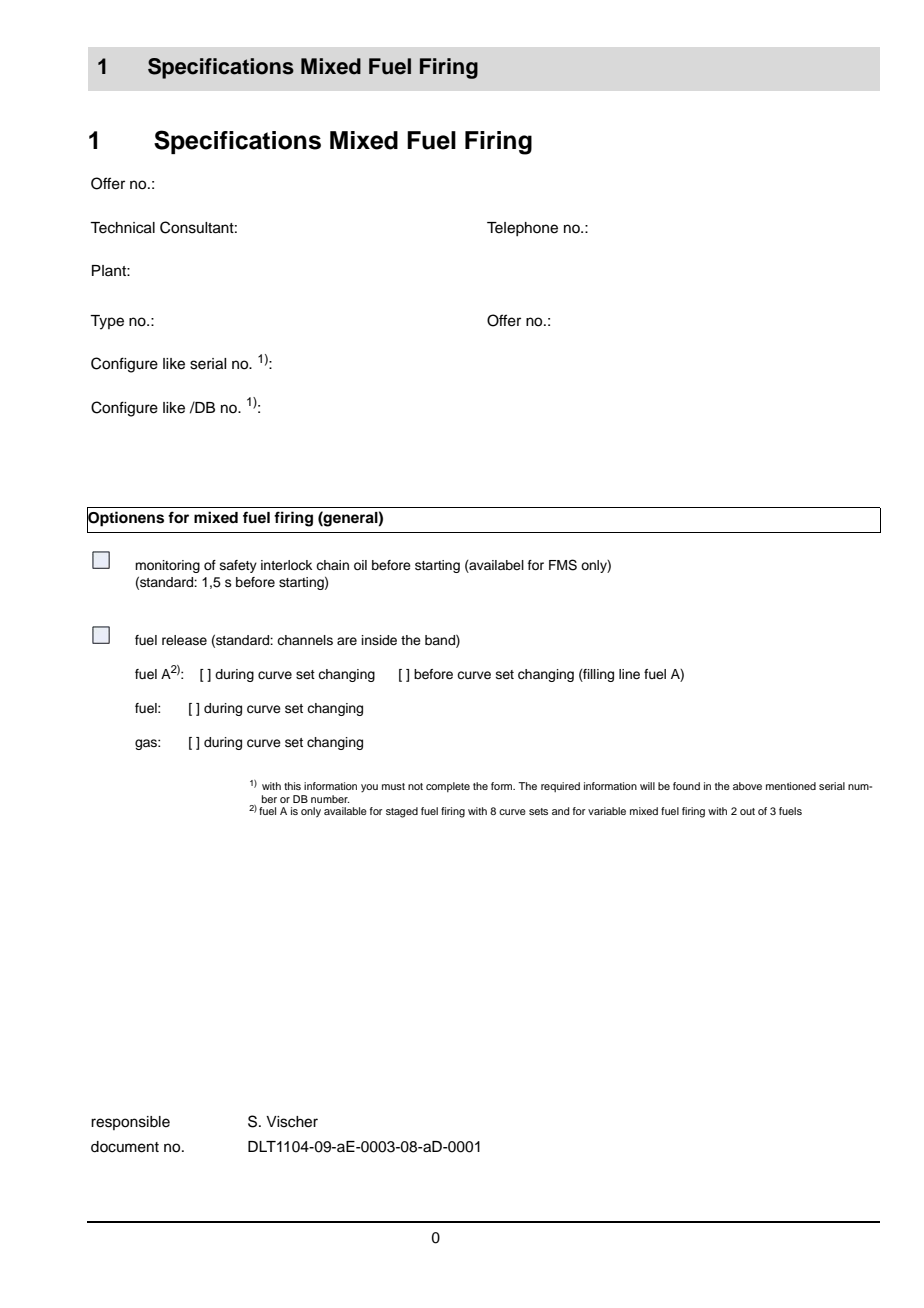  What do you see at coordinates (107, 322) in the screenshot?
I see `Type` at bounding box center [107, 322].
